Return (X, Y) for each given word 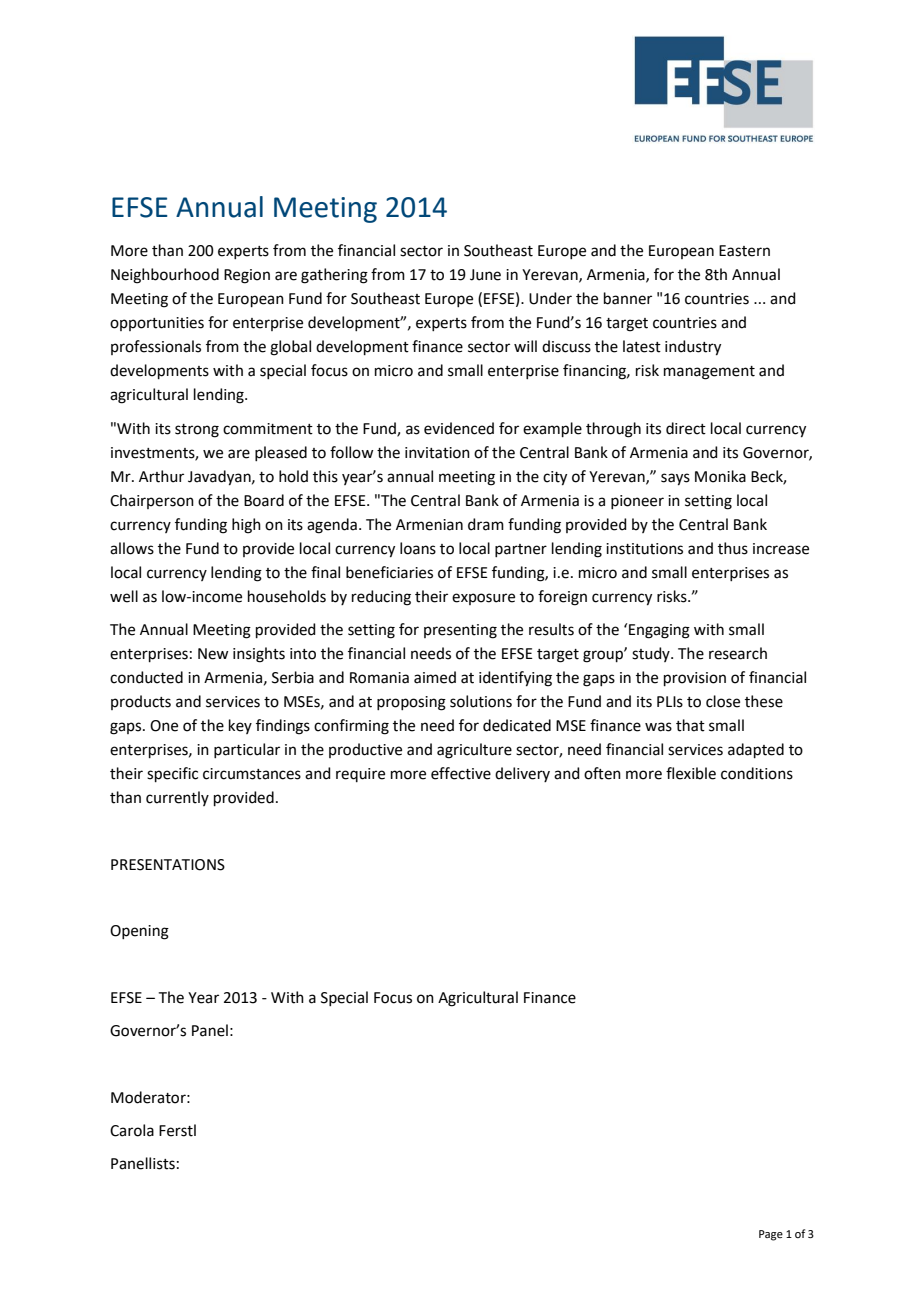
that (690, 725)
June (485, 275)
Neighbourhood (165, 276)
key (240, 726)
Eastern (744, 251)
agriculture (474, 751)
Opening (139, 932)
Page (771, 1235)
